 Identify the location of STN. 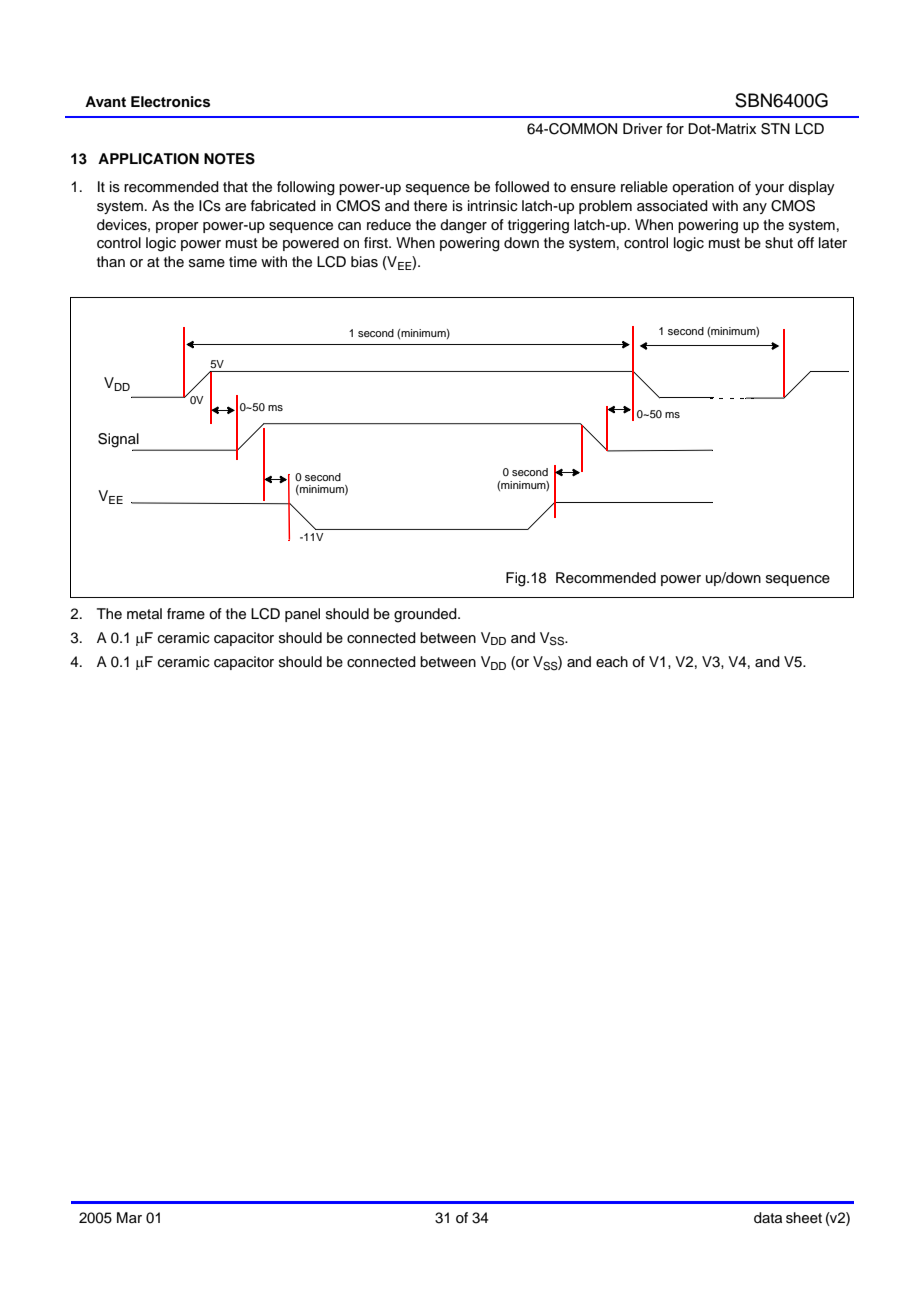
(775, 129).
